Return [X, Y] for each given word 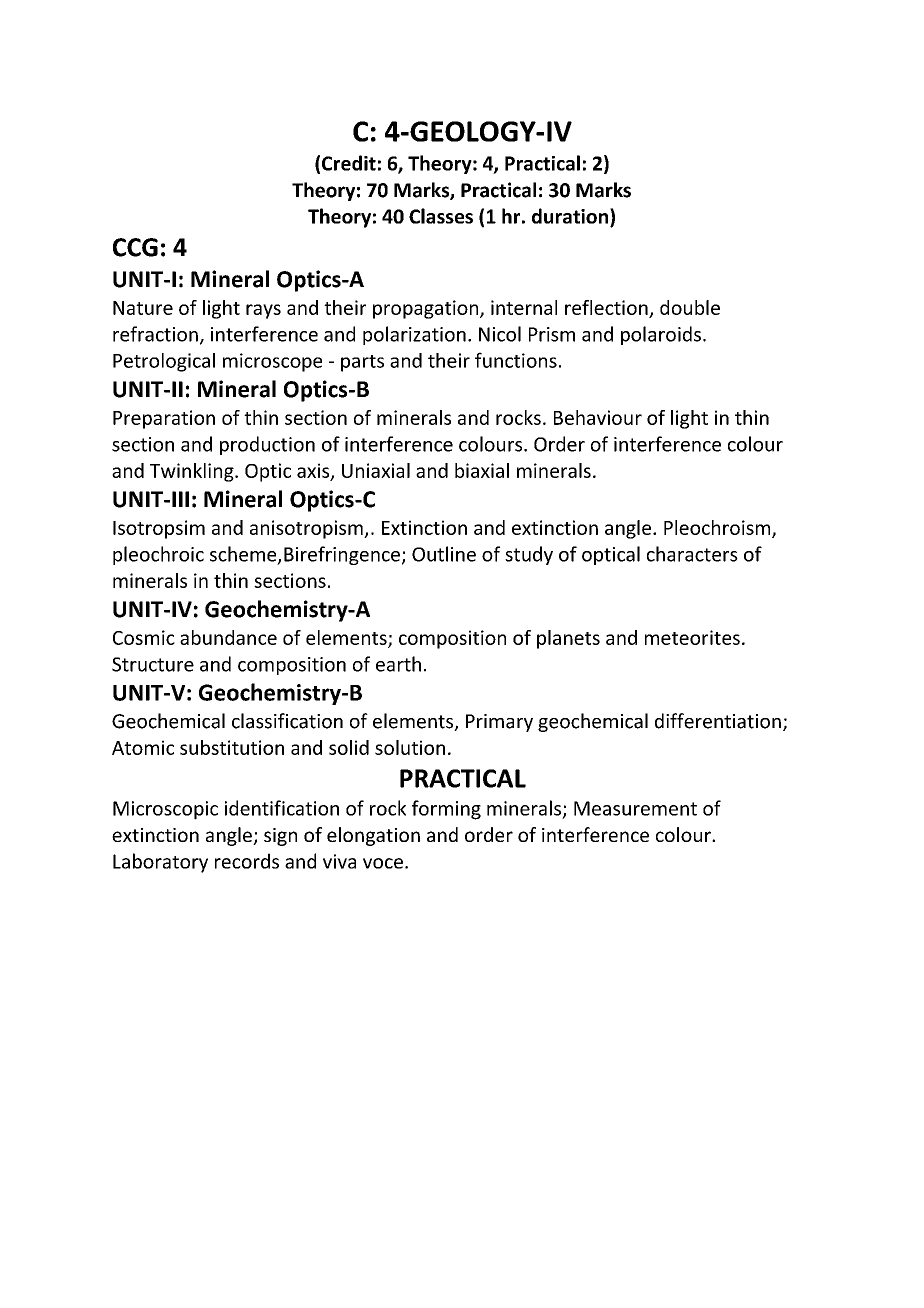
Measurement [635, 808]
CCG [135, 247]
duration [570, 216]
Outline [444, 554]
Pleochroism [718, 528]
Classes [441, 216]
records [247, 861]
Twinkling [193, 472]
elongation [373, 836]
